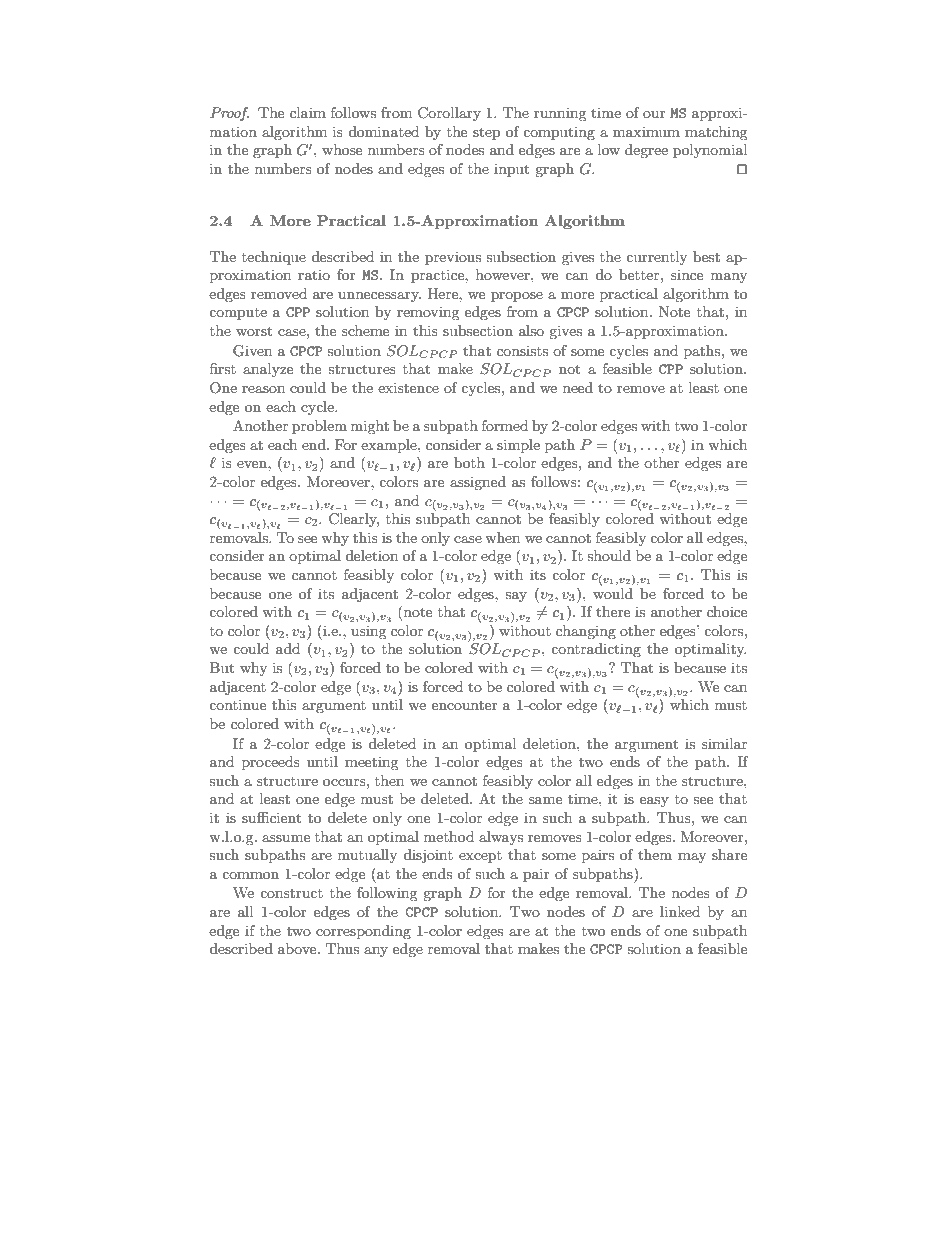  Describe the element at coordinates (578, 387) in the screenshot. I see `need` at that location.
